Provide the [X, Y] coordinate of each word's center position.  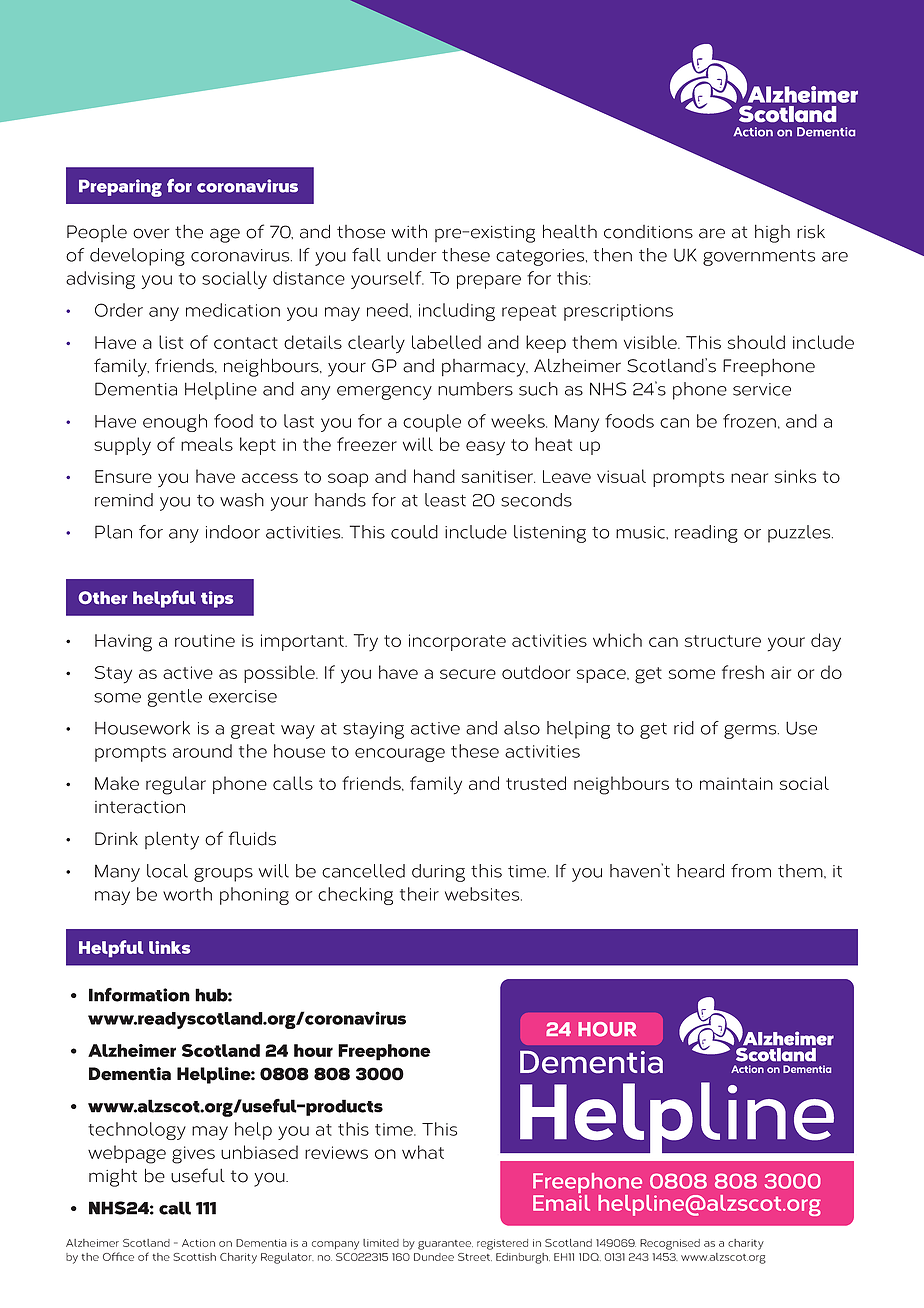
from [751, 871]
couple [432, 423]
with [409, 231]
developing [137, 257]
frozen [749, 421]
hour [313, 1050]
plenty [172, 841]
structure [723, 641]
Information [139, 994]
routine [205, 640]
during [438, 873]
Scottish [194, 1257]
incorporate [457, 642]
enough [175, 423]
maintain [736, 783]
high [772, 234]
